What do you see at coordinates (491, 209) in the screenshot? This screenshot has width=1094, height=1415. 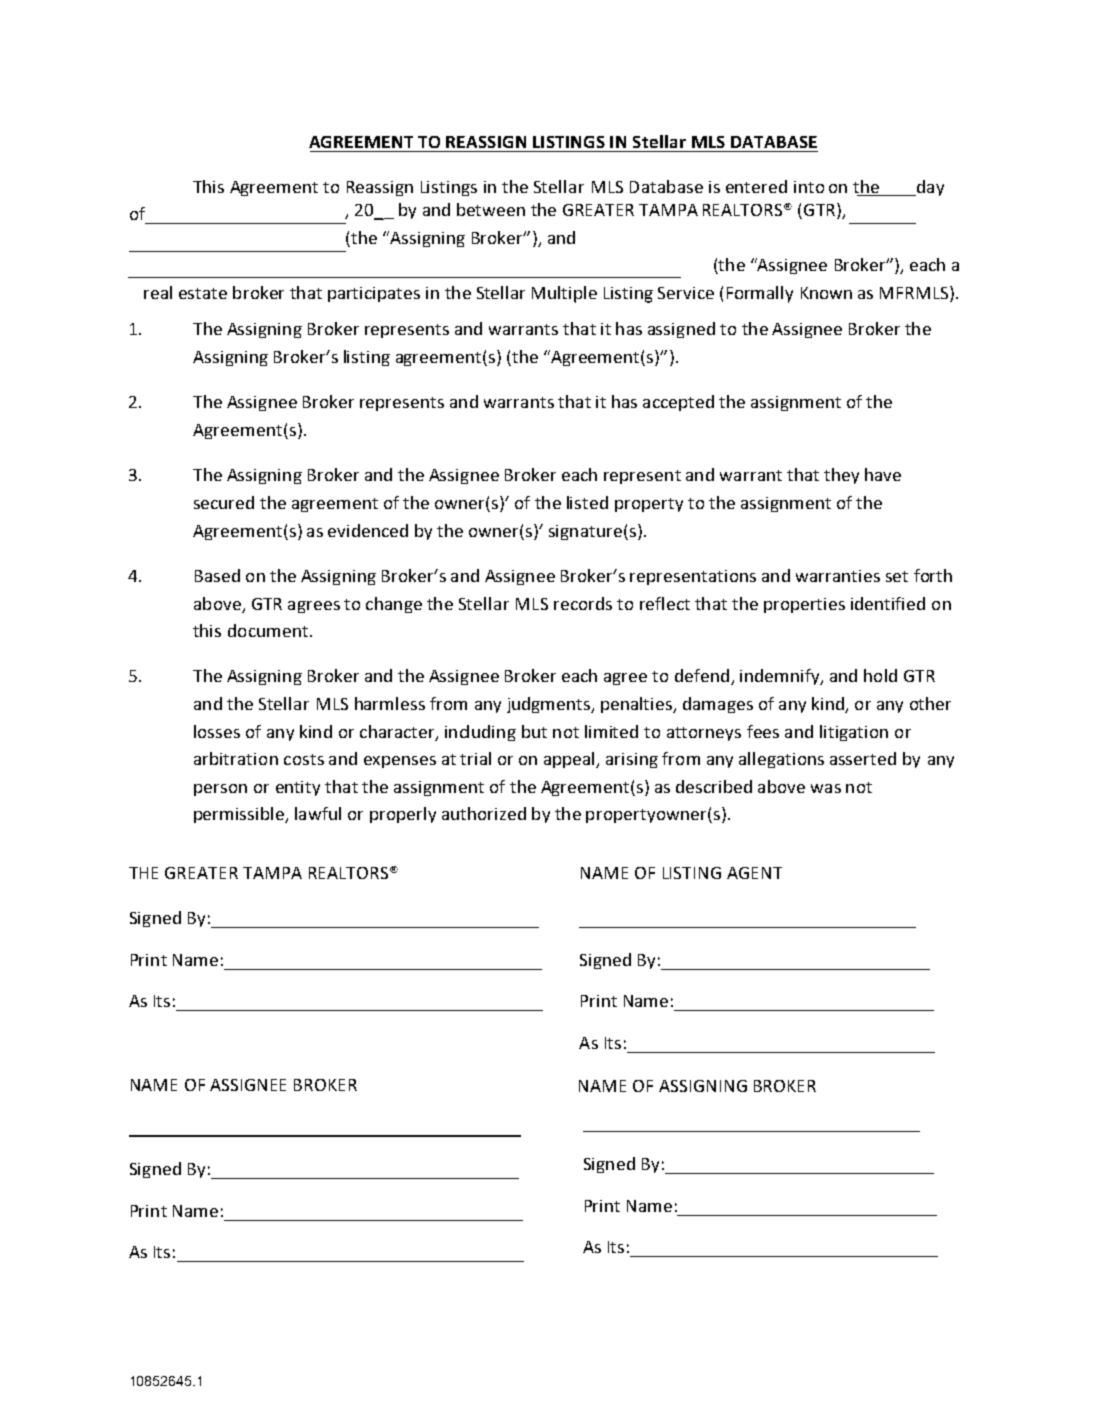 I see `between` at bounding box center [491, 209].
